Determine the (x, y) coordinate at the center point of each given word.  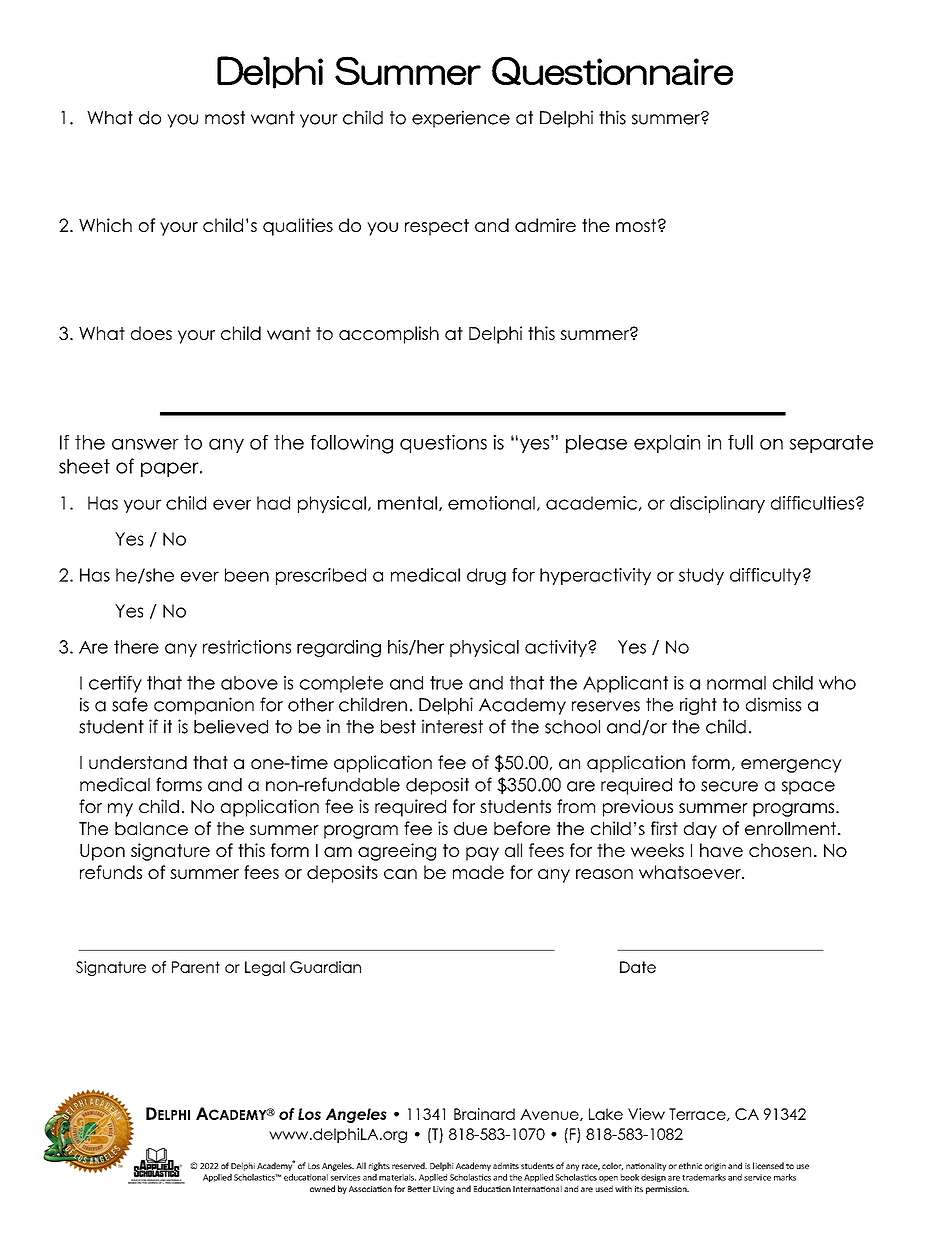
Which (105, 225)
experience (461, 119)
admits (506, 1165)
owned (322, 1188)
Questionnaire (612, 70)
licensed (768, 1165)
